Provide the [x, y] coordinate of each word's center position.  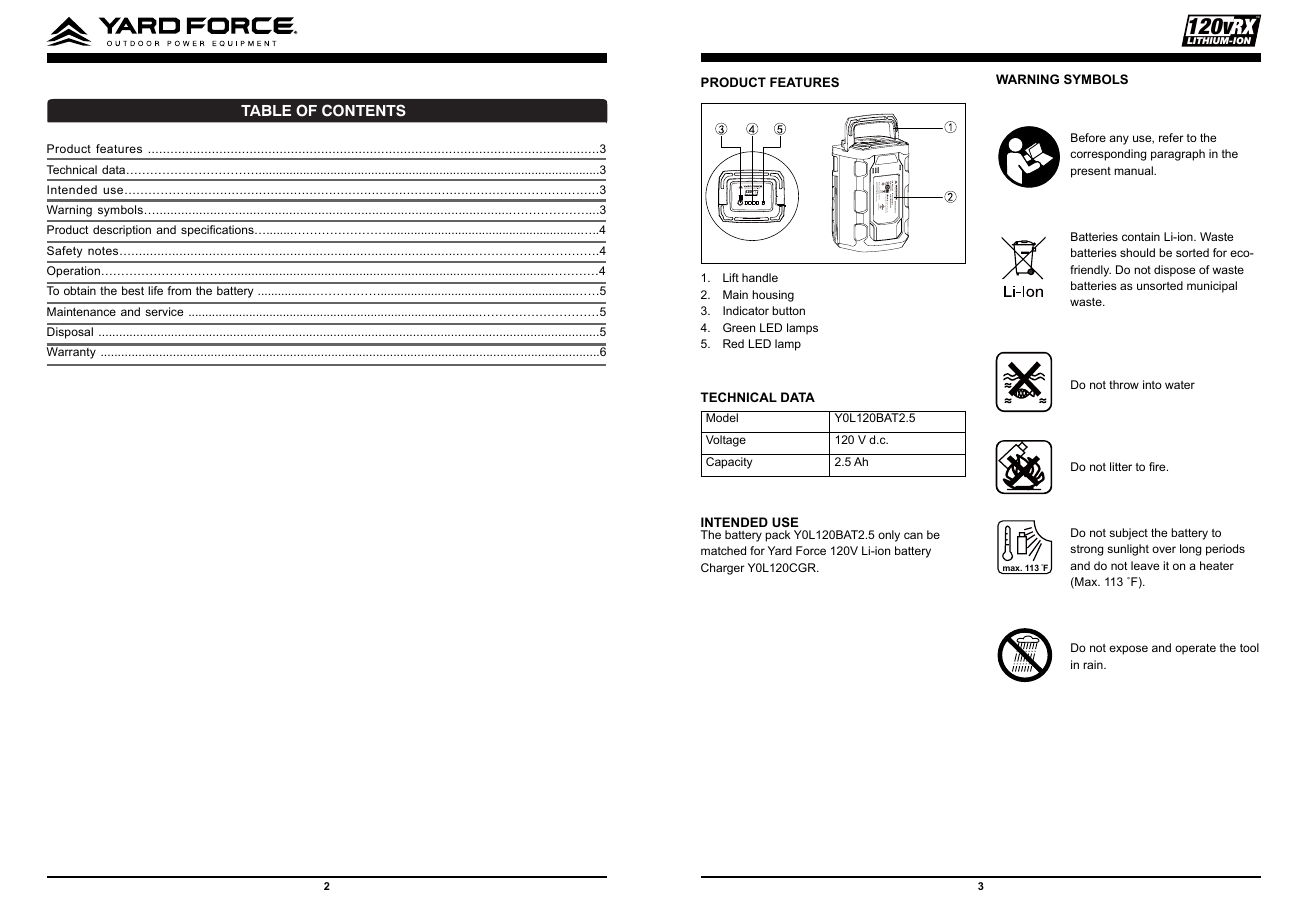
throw [1124, 384]
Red [733, 343]
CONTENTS [364, 110]
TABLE [266, 110]
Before [1088, 137]
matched [723, 550]
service [164, 311]
